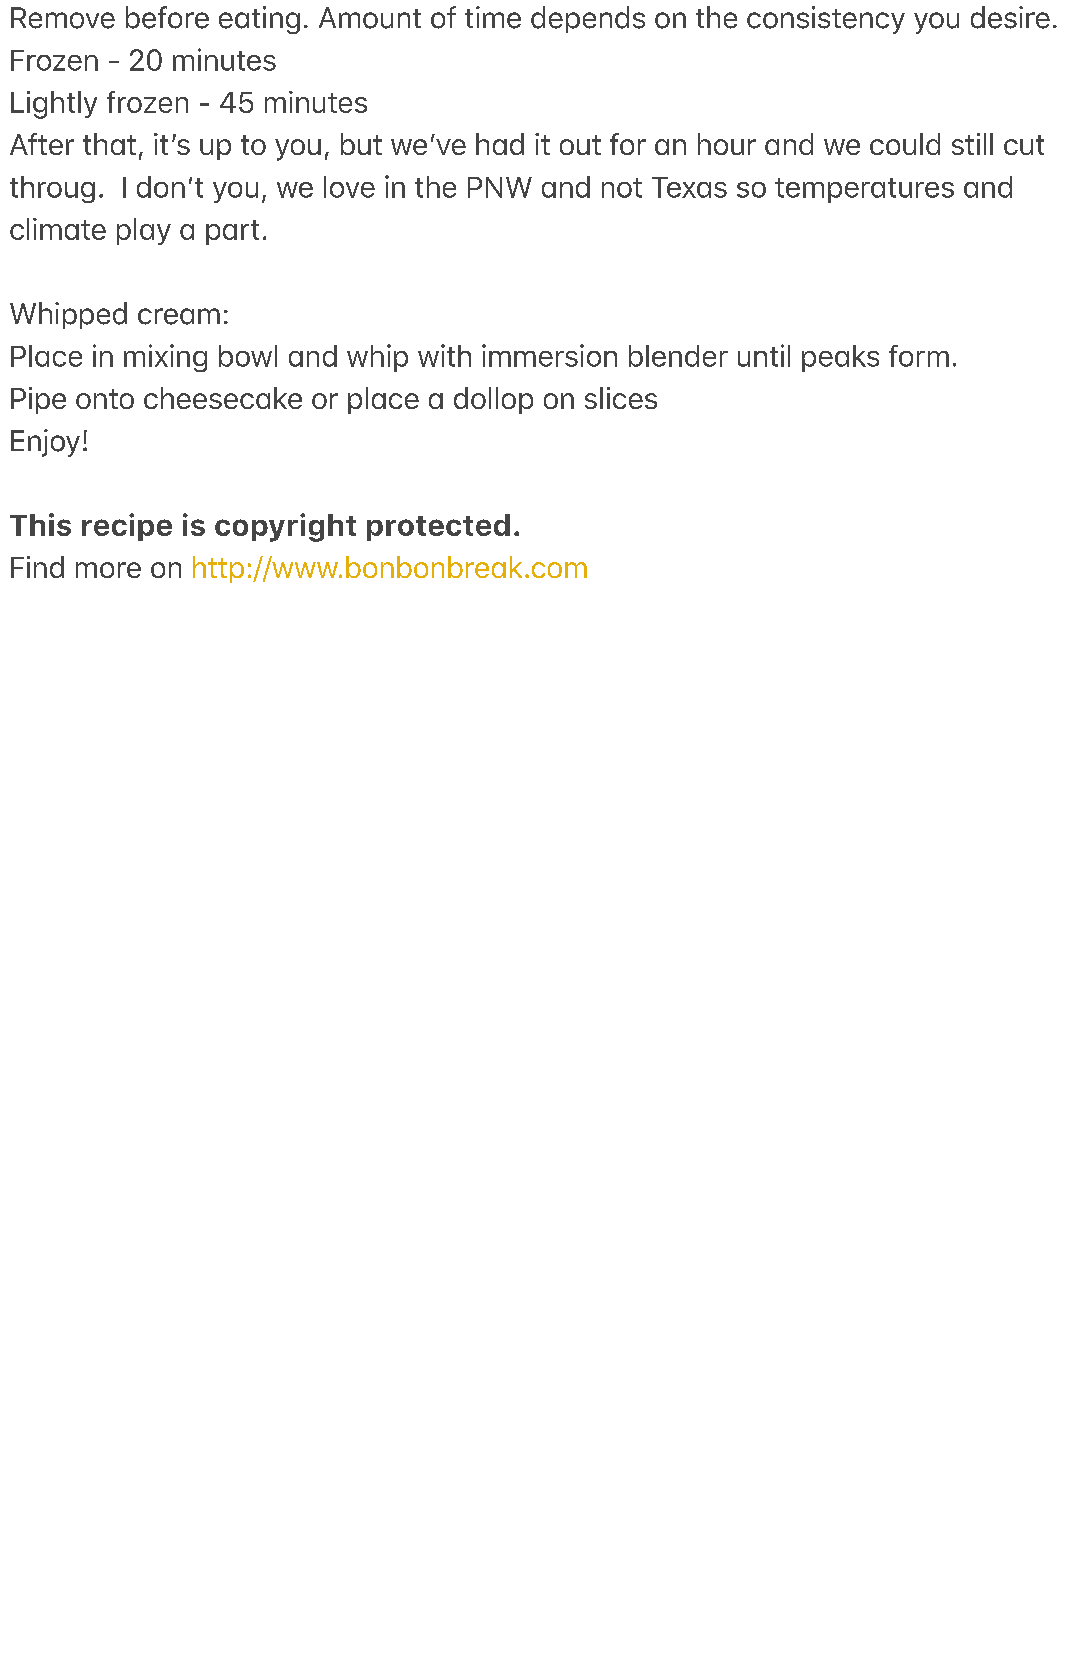 Image resolution: width=1087 pixels, height=1658 pixels. Describe the element at coordinates (905, 144) in the screenshot. I see `could` at that location.
